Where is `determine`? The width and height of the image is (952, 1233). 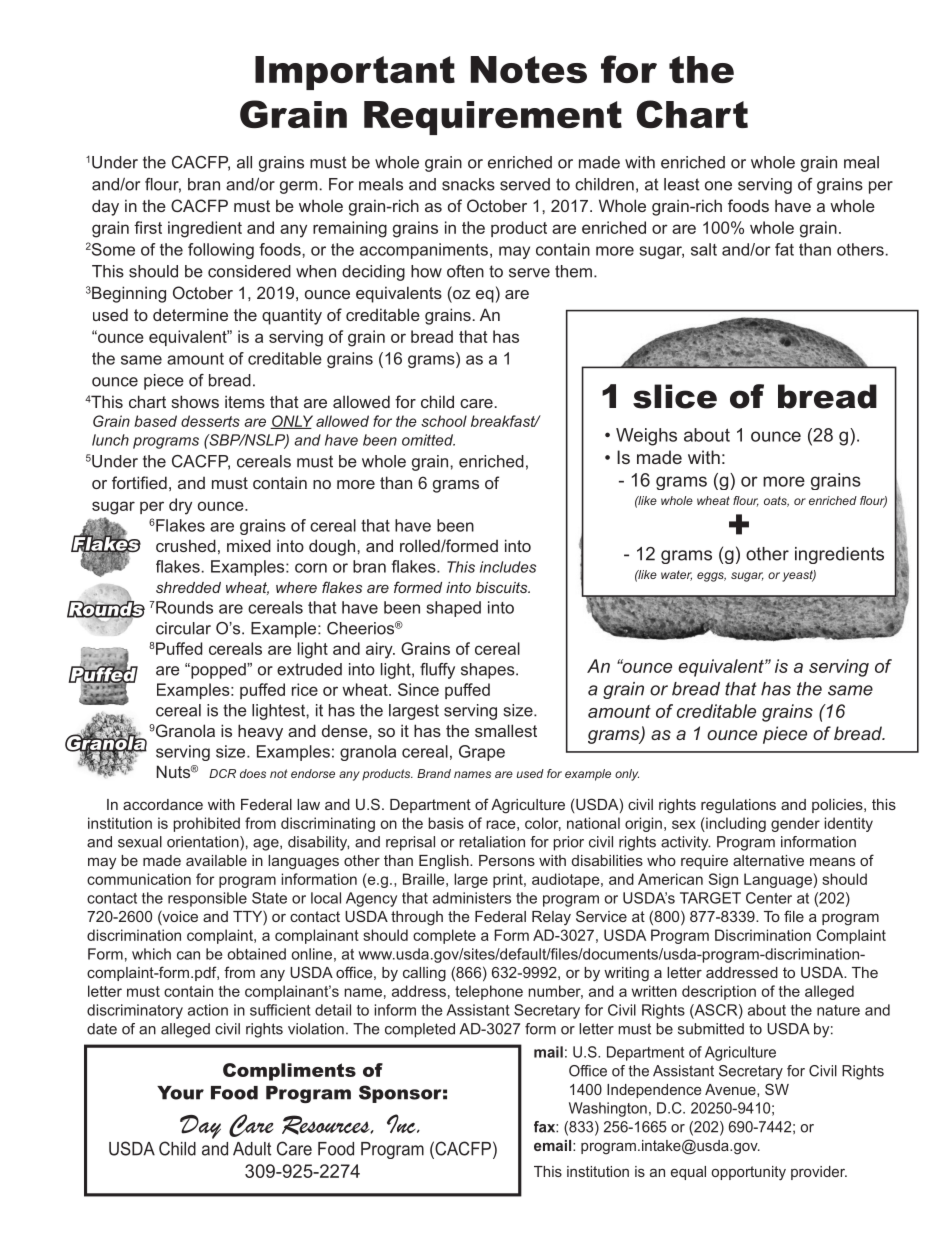 determine is located at coordinates (190, 314).
